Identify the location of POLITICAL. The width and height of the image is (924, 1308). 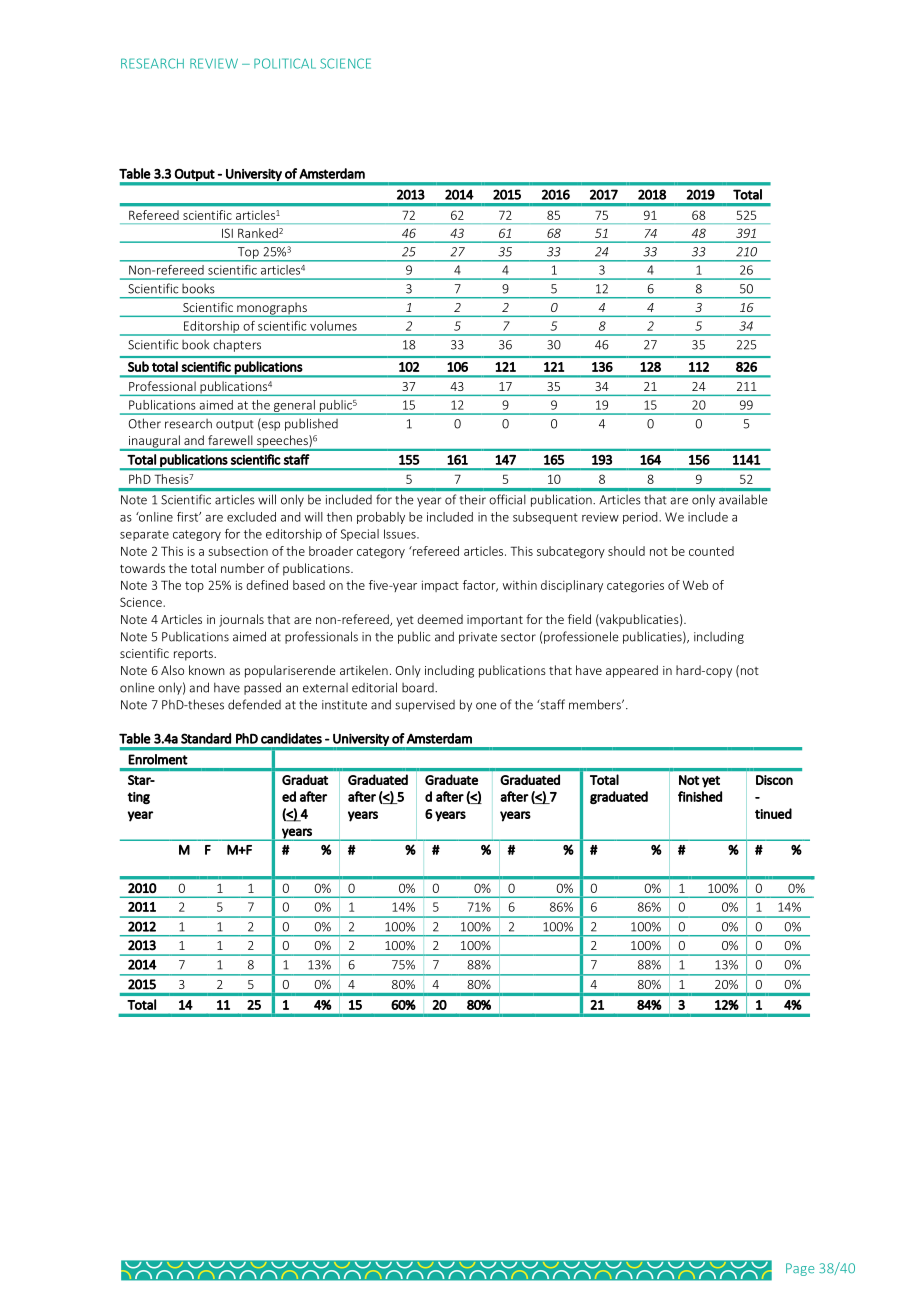
(285, 63).
